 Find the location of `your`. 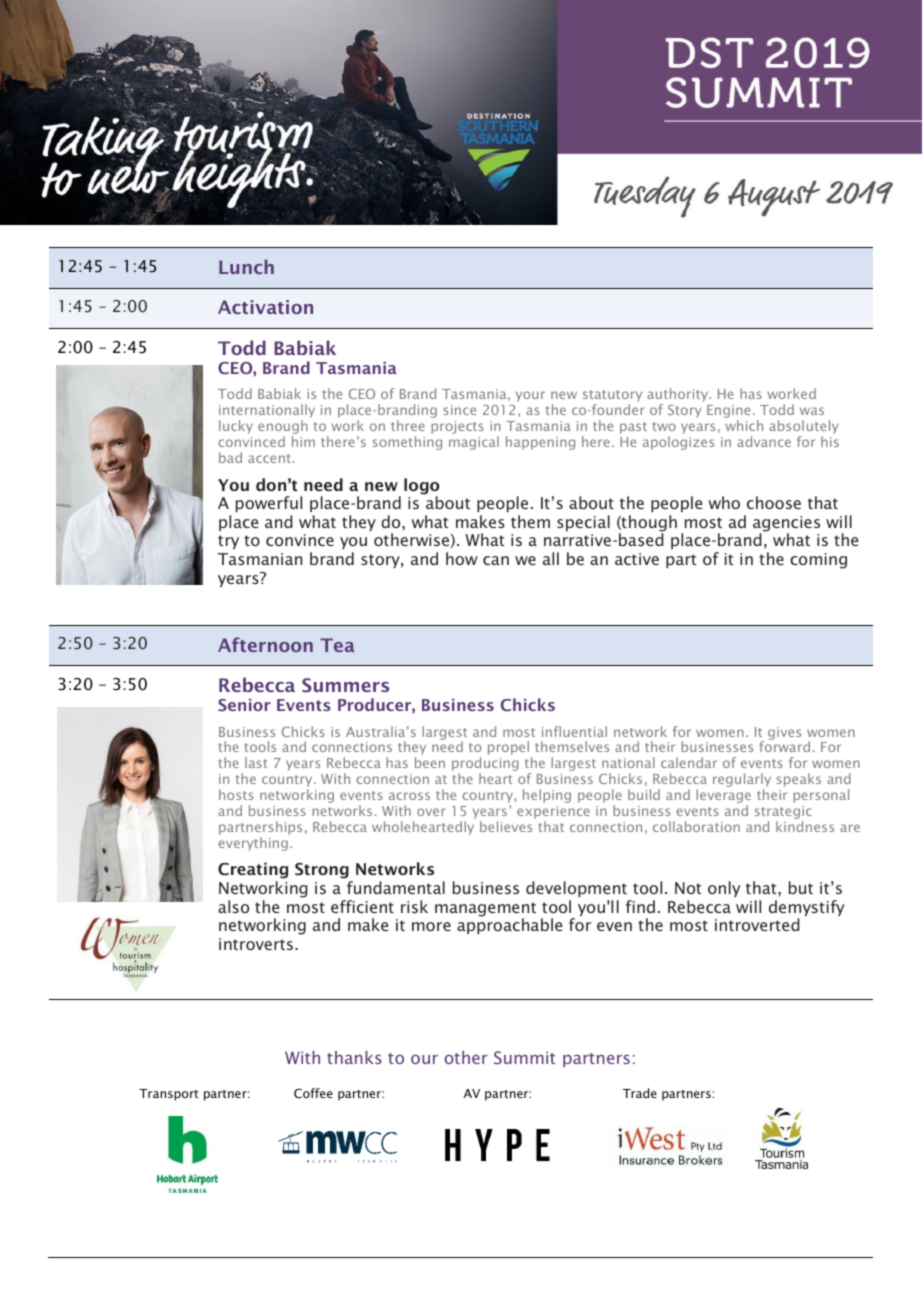

your is located at coordinates (530, 396).
